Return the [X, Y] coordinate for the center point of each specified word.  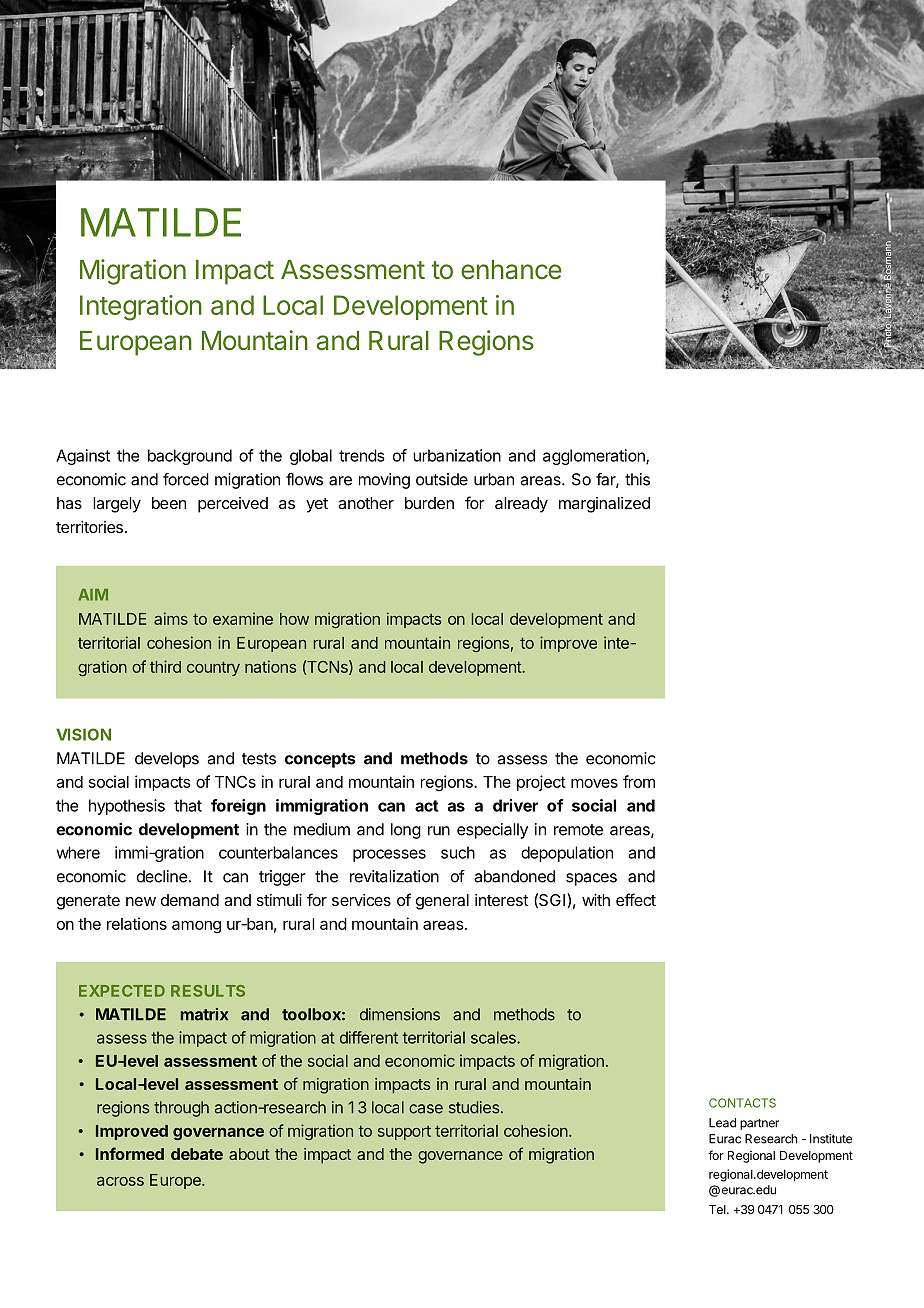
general [442, 902]
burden [429, 503]
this [637, 479]
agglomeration [595, 457]
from [639, 781]
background [190, 457]
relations [137, 923]
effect [636, 899]
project [541, 783]
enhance [511, 270]
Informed [130, 1153]
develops [167, 760]
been [169, 503]
